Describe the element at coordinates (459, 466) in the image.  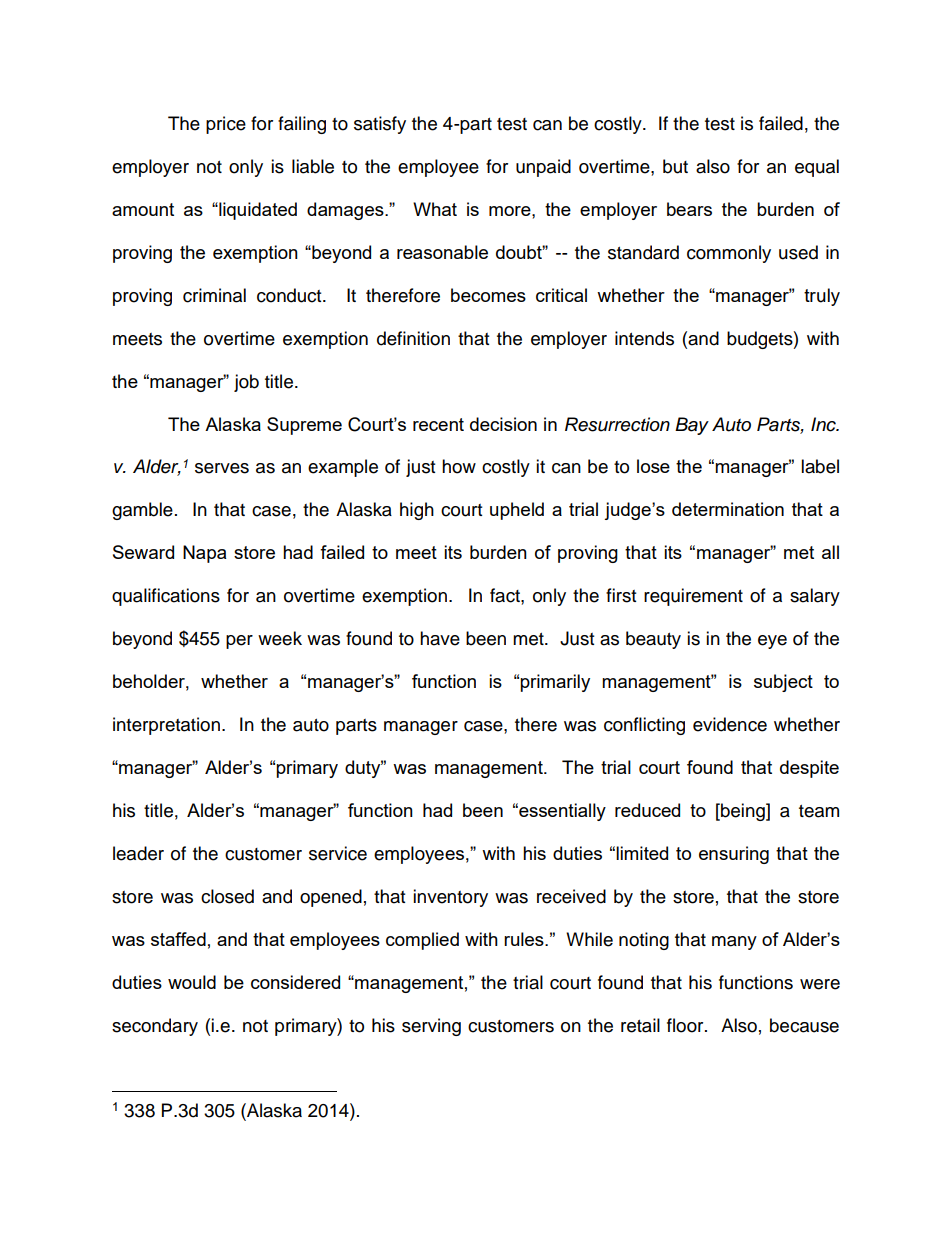
I see `how` at that location.
